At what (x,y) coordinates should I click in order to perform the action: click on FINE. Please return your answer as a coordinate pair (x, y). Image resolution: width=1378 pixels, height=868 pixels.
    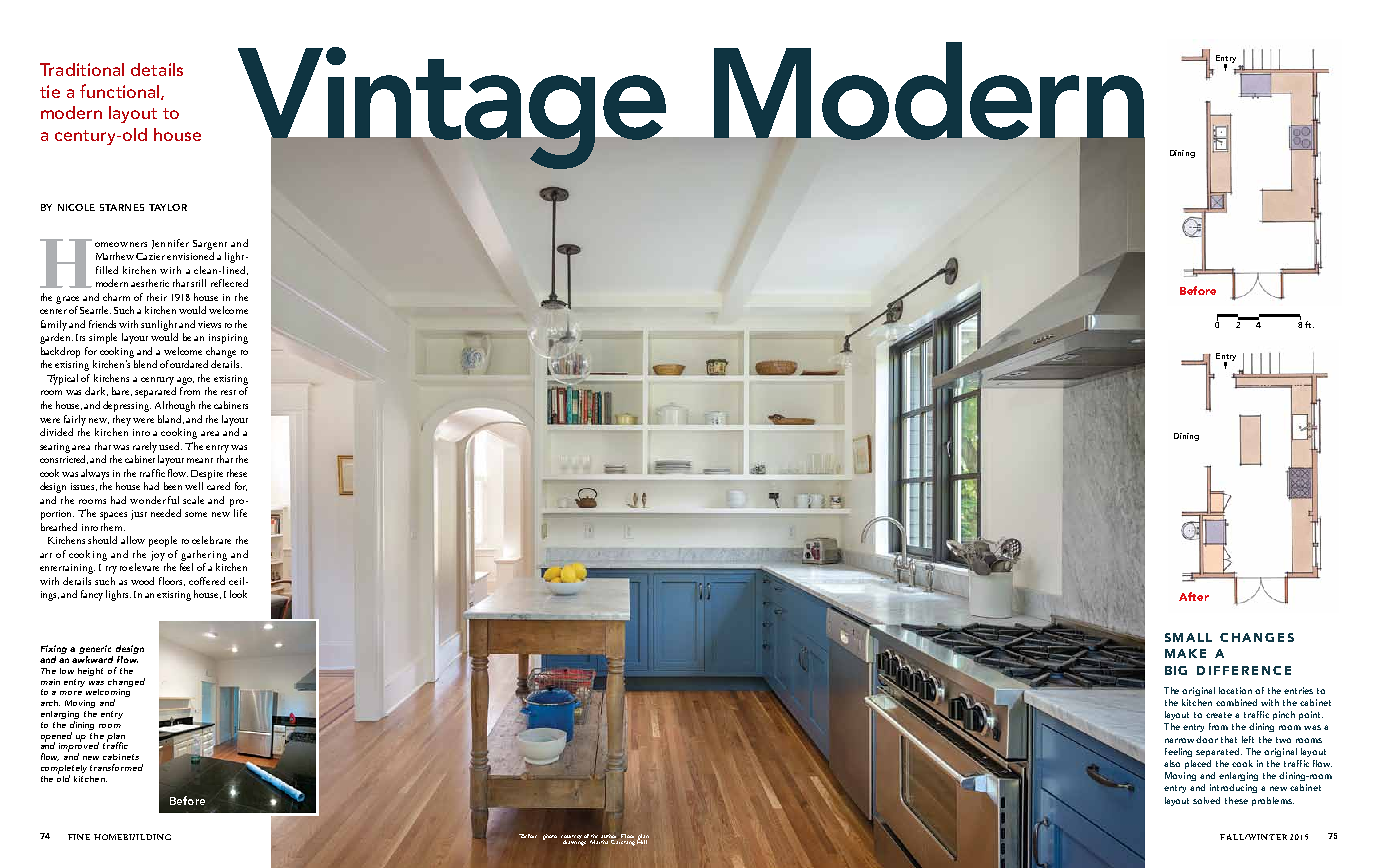
    Looking at the image, I should click on (79, 837).
